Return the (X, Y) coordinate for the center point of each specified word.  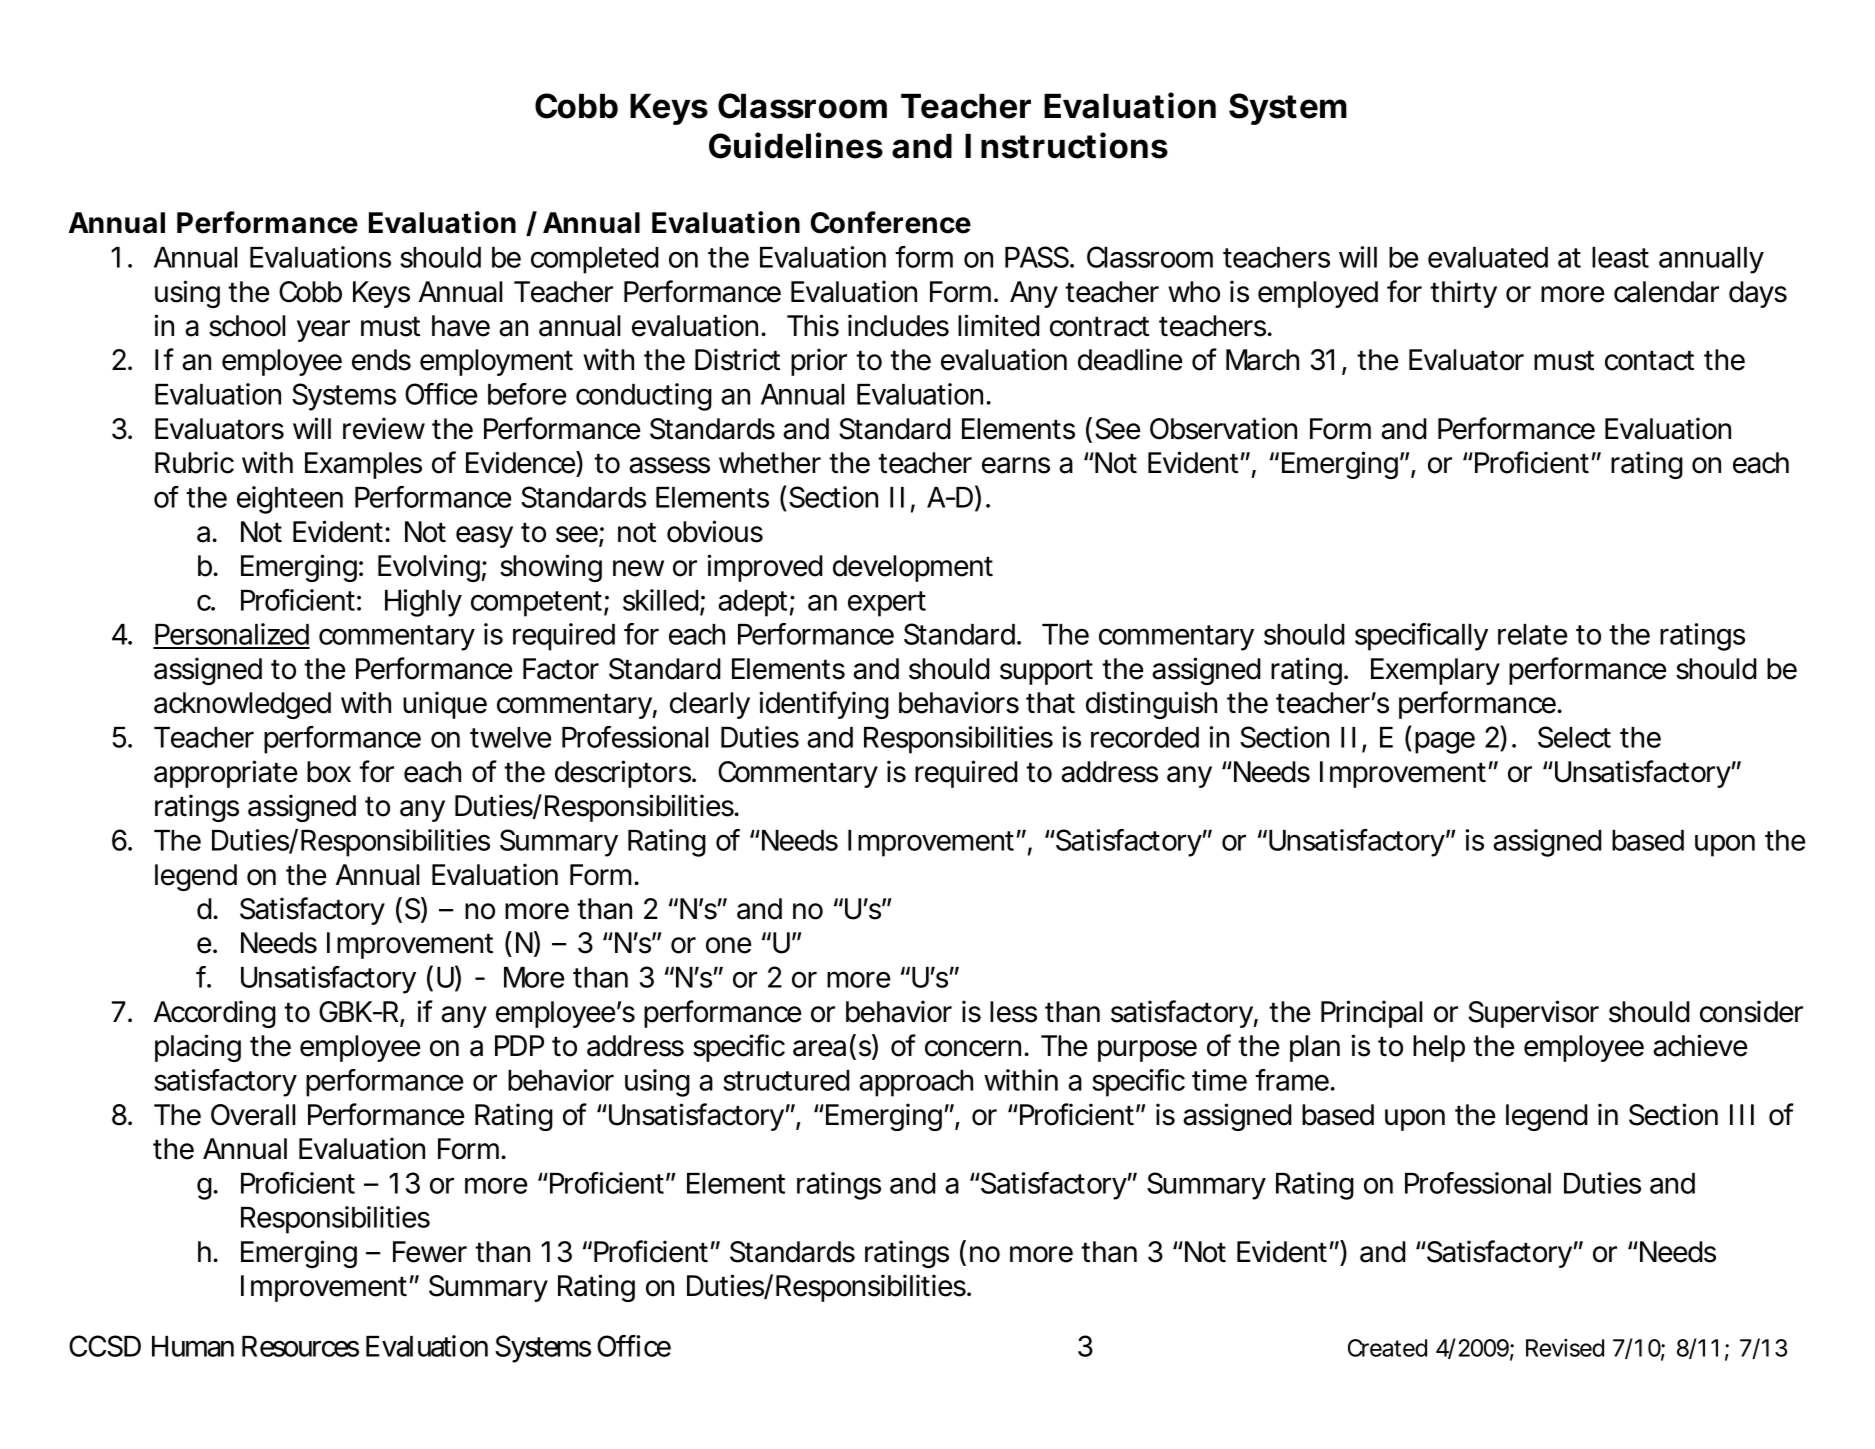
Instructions (1066, 145)
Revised (1565, 1348)
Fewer (430, 1252)
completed (595, 260)
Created (1387, 1348)
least (1620, 257)
